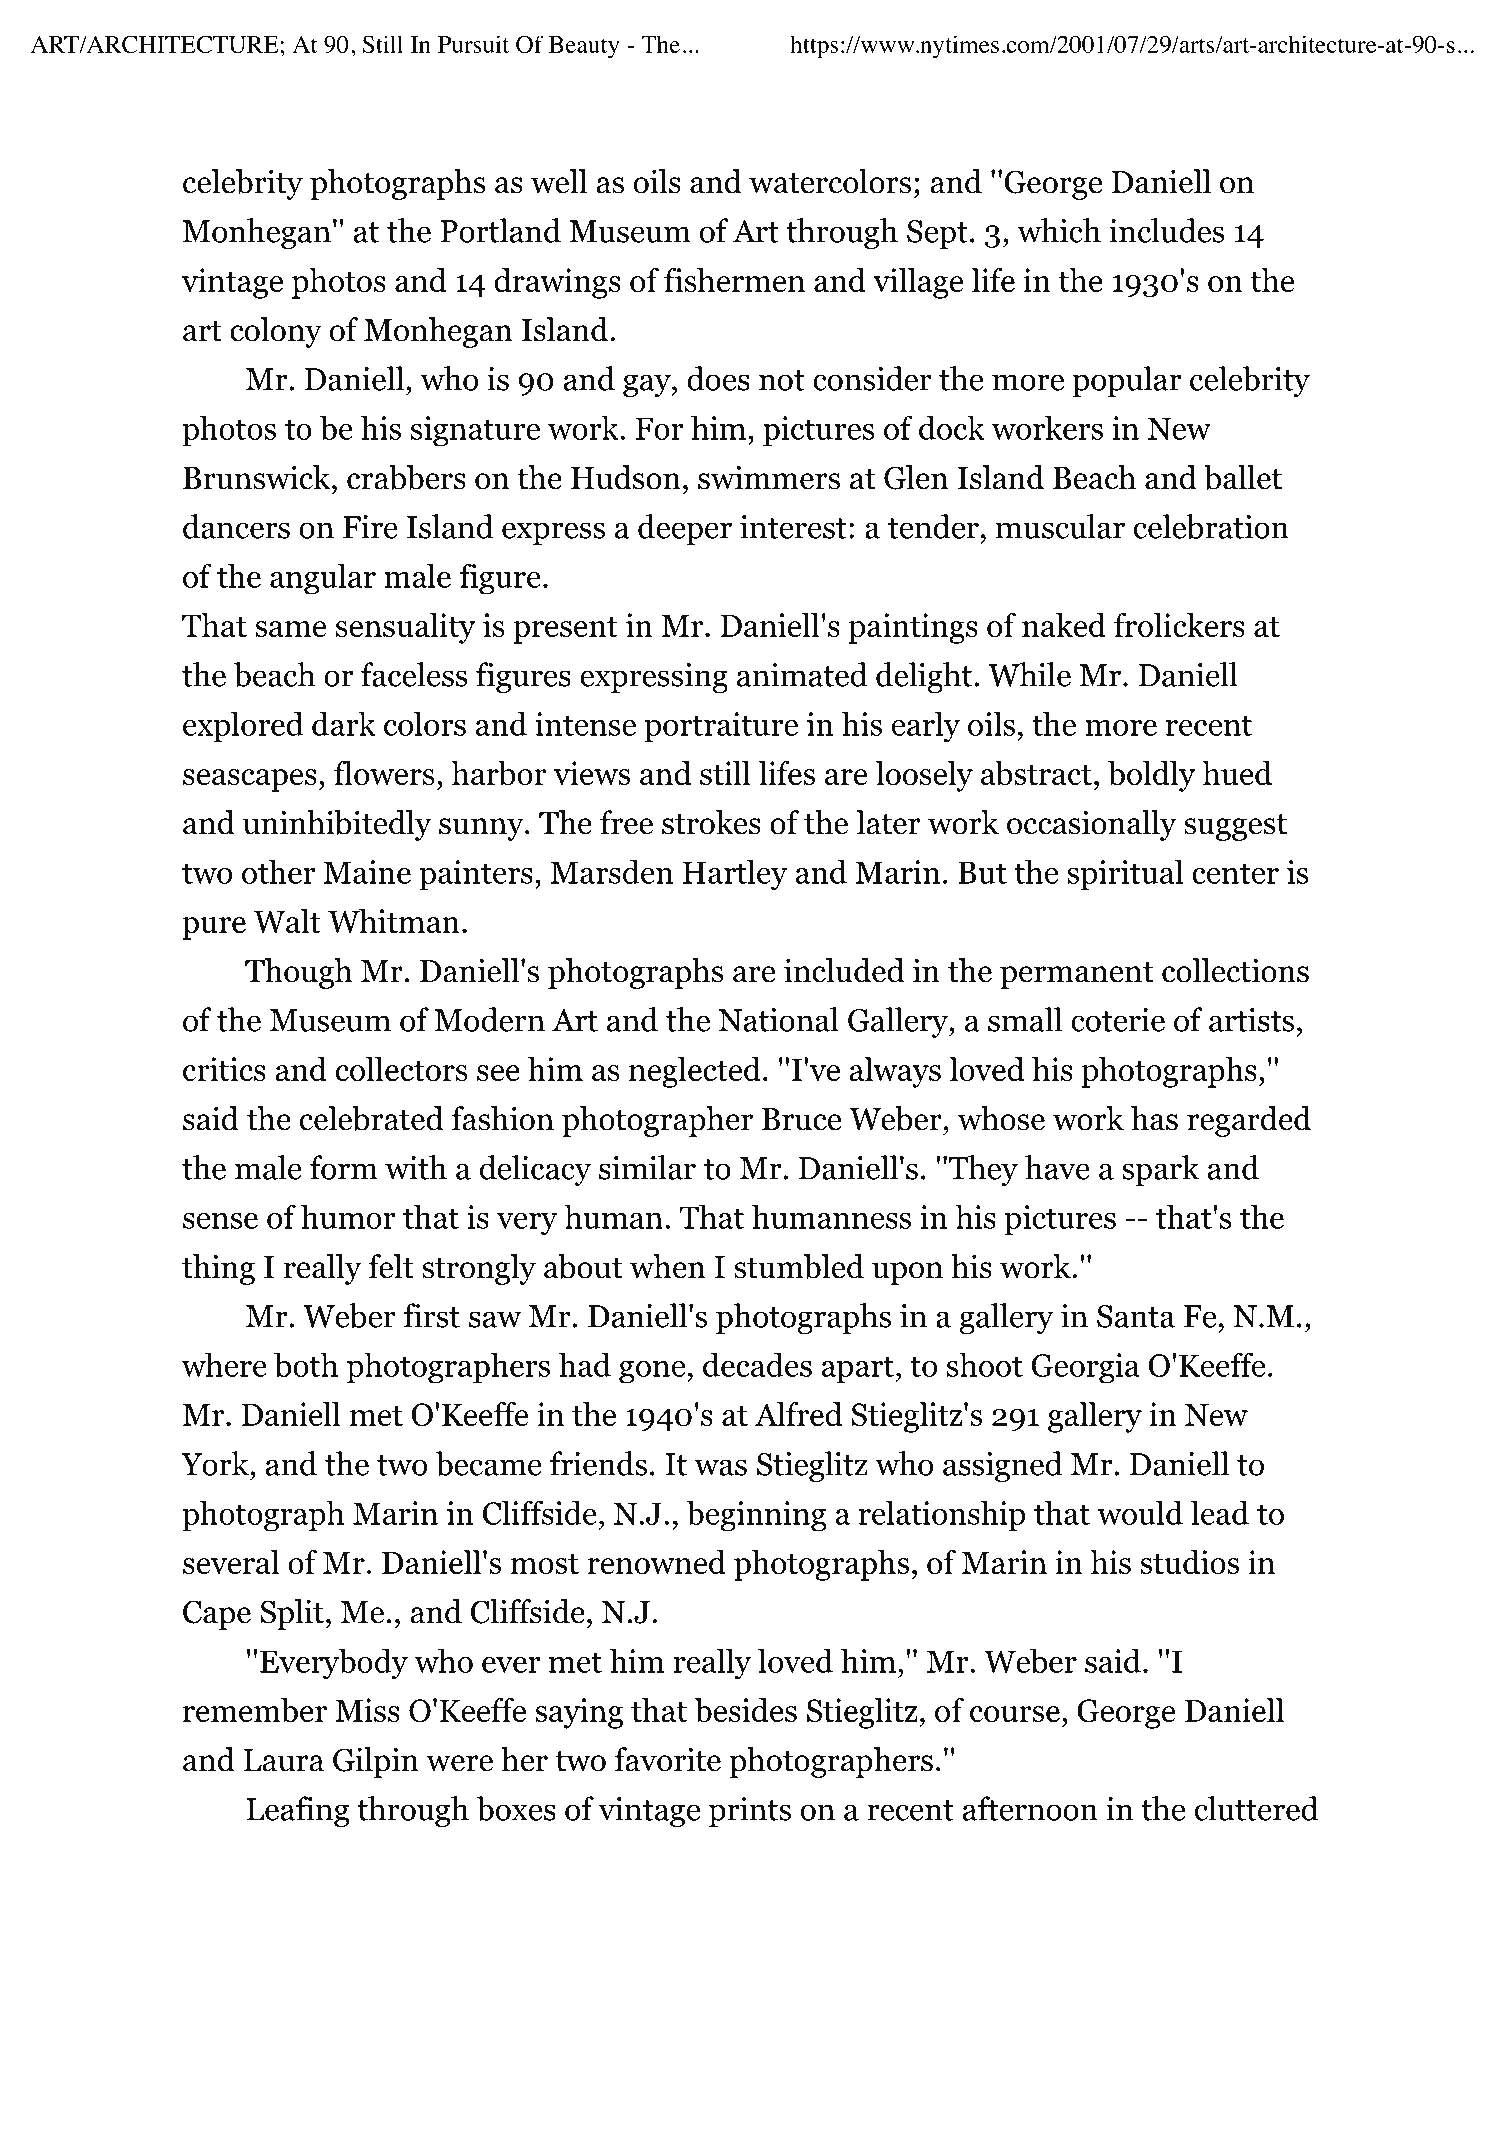  Describe the element at coordinates (348, 1216) in the screenshot. I see `humor` at that location.
